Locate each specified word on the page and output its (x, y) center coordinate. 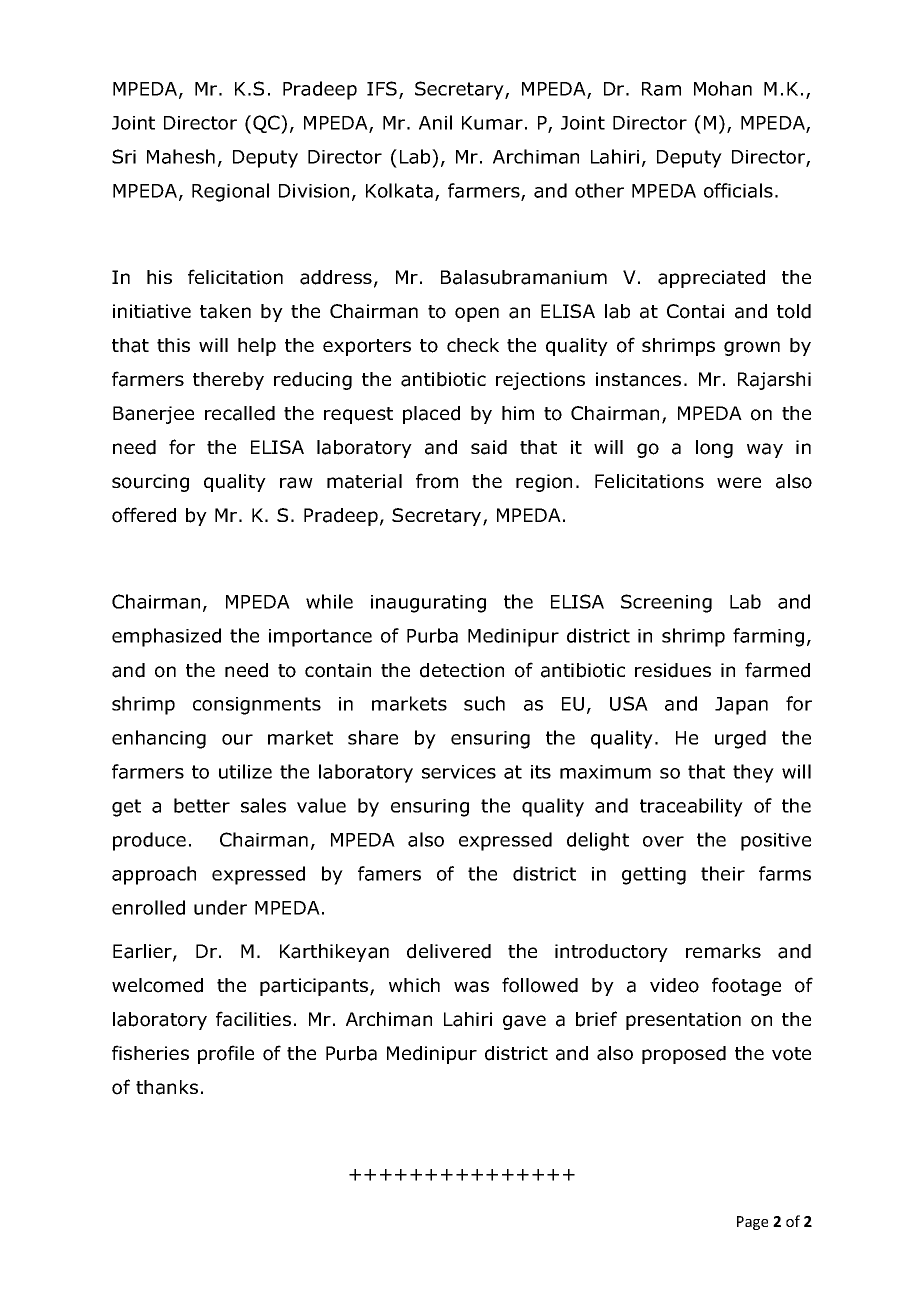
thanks (167, 1087)
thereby (228, 381)
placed (431, 415)
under (220, 907)
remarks (723, 951)
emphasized (166, 637)
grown (752, 348)
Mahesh (181, 156)
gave (524, 1022)
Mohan (723, 88)
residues (673, 670)
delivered (449, 951)
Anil (435, 122)
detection (462, 670)
